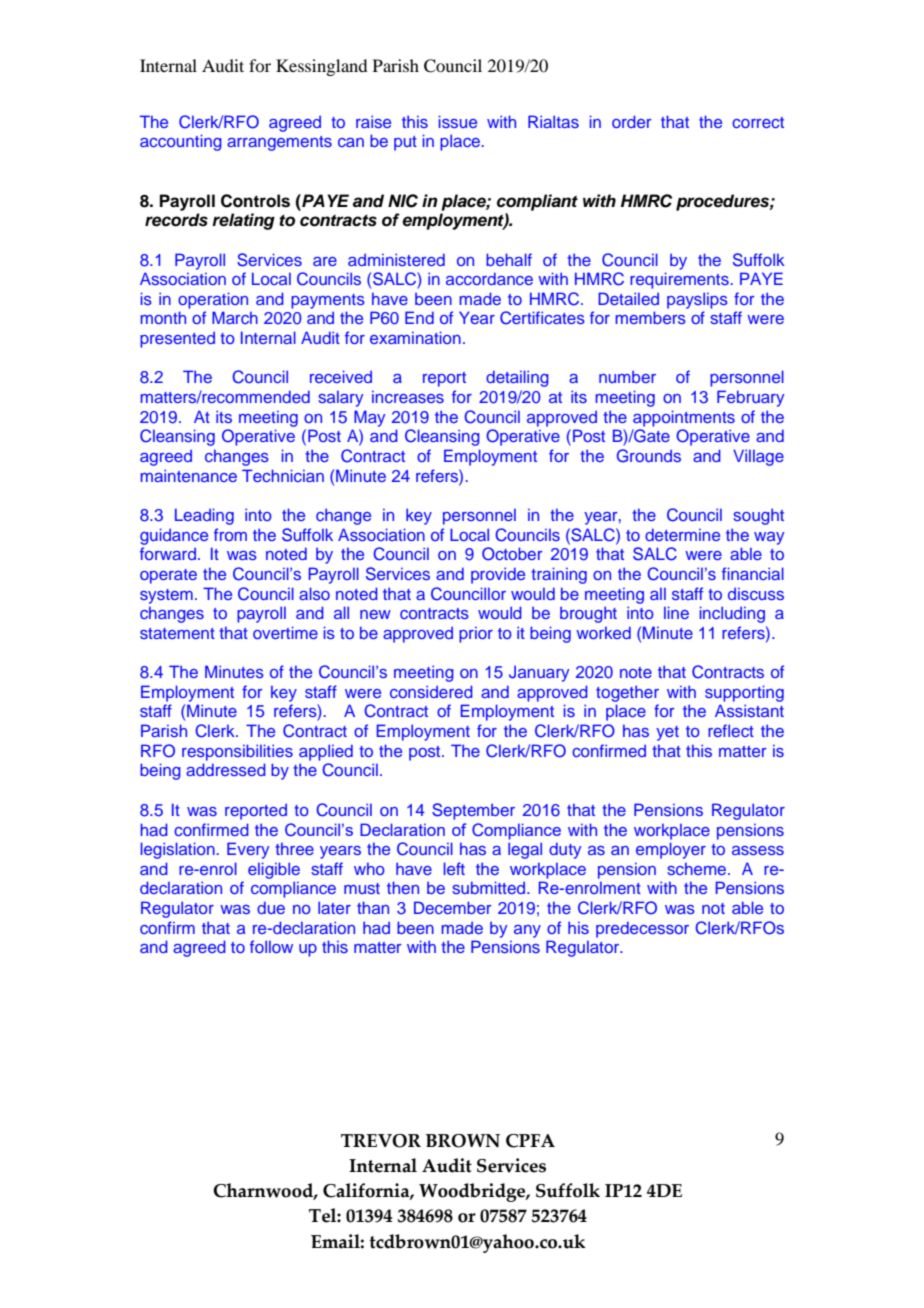  I want to click on issue, so click(458, 121).
